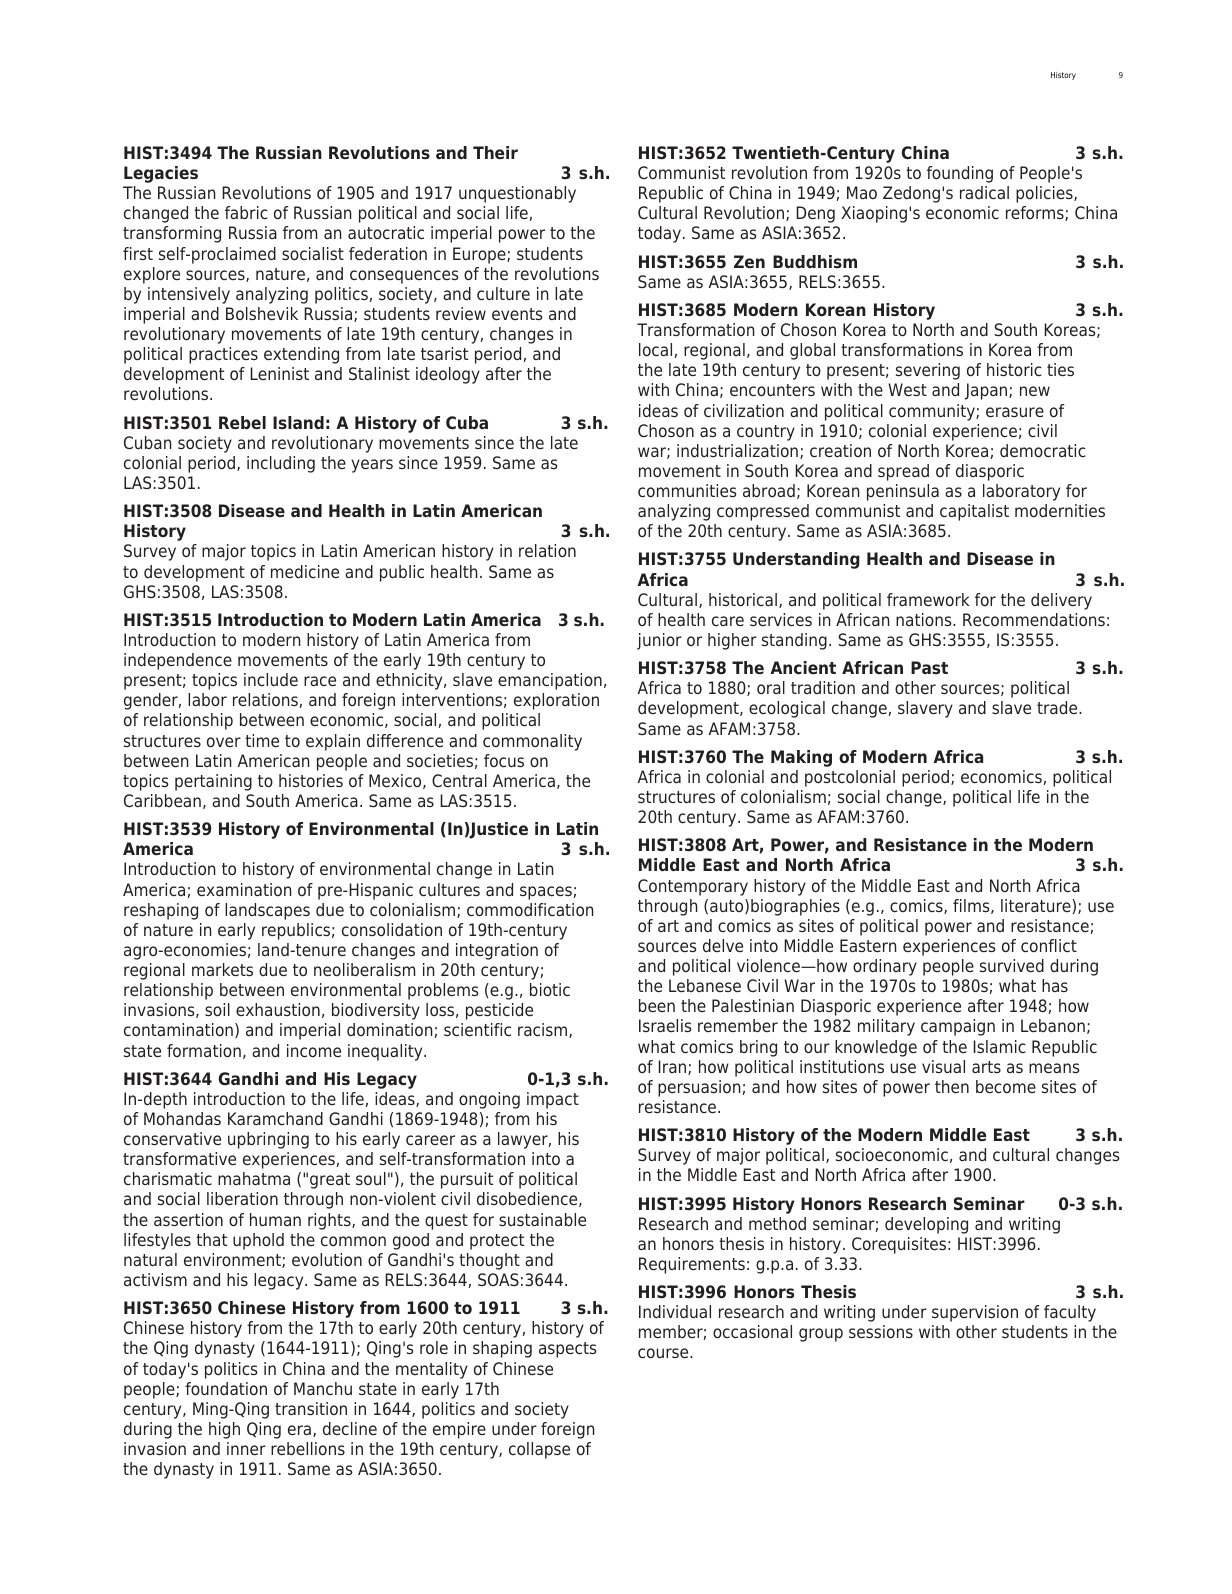 This screenshot has width=1232, height=1594. What do you see at coordinates (504, 760) in the screenshot?
I see `focus` at bounding box center [504, 760].
